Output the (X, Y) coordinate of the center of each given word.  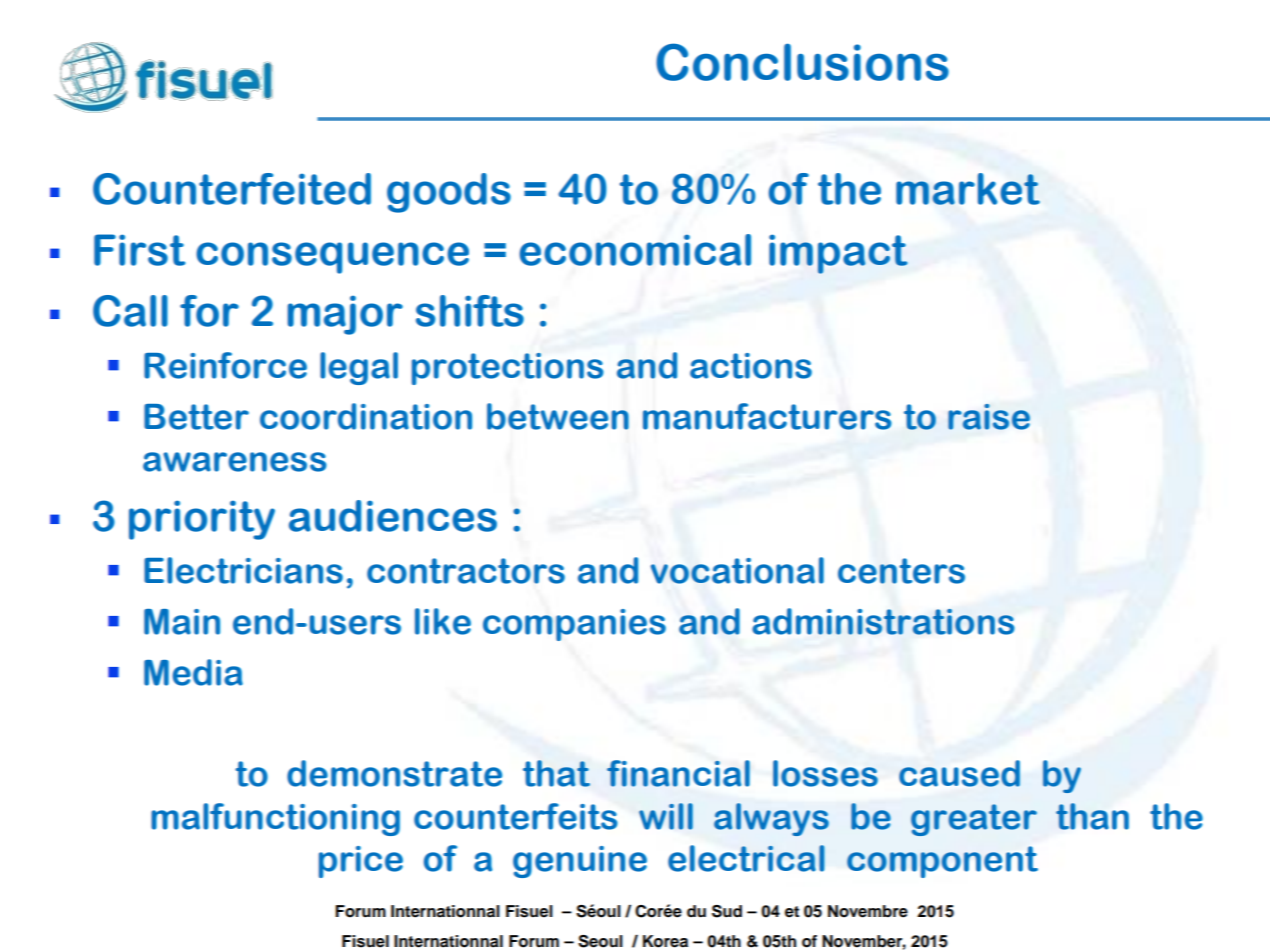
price (361, 862)
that (556, 773)
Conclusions (802, 62)
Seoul (600, 941)
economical (635, 250)
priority (202, 520)
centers (901, 571)
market (968, 189)
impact (838, 254)
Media (193, 672)
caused (959, 773)
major (345, 315)
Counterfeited (232, 189)
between (558, 416)
